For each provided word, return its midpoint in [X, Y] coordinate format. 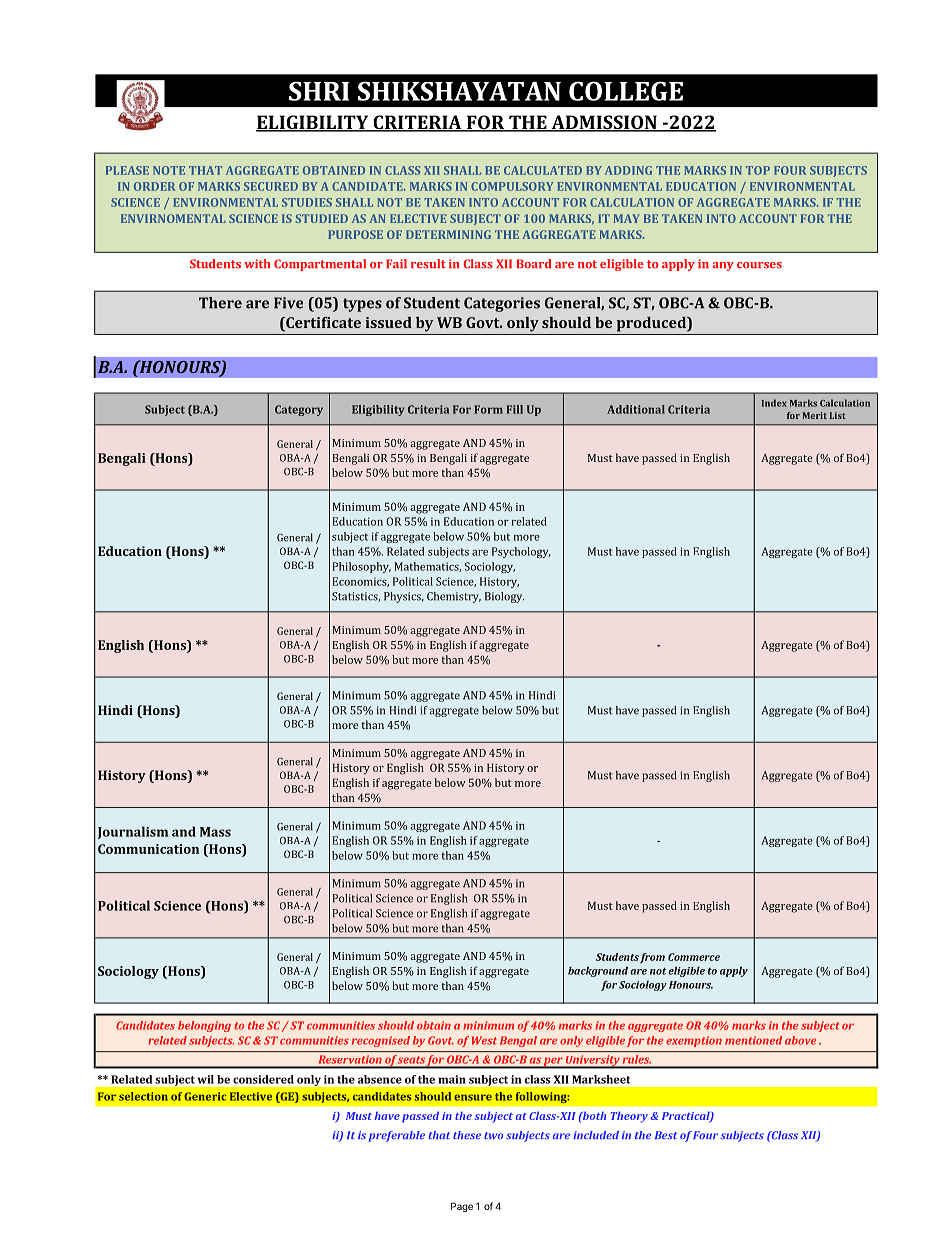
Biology [504, 597]
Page [462, 1207]
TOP [758, 170]
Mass [215, 832]
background [598, 972]
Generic [205, 1096]
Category [299, 410]
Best [666, 1135]
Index [774, 403]
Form [488, 409]
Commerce [694, 957]
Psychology [521, 552]
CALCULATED [543, 170]
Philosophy [361, 567]
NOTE [169, 170]
